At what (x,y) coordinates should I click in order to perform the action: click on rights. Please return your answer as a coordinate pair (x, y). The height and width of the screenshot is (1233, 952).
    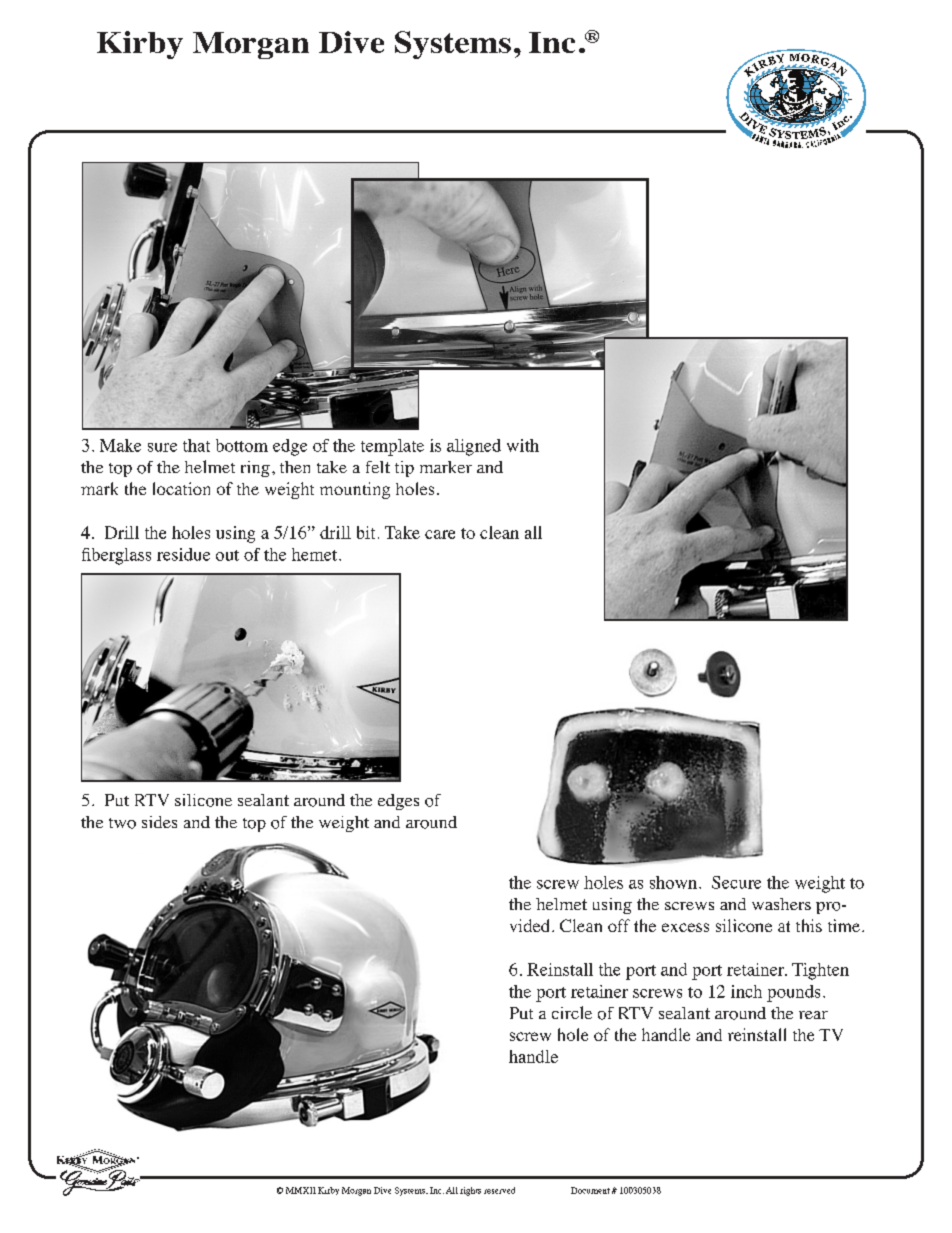
    Looking at the image, I should click on (470, 1191).
